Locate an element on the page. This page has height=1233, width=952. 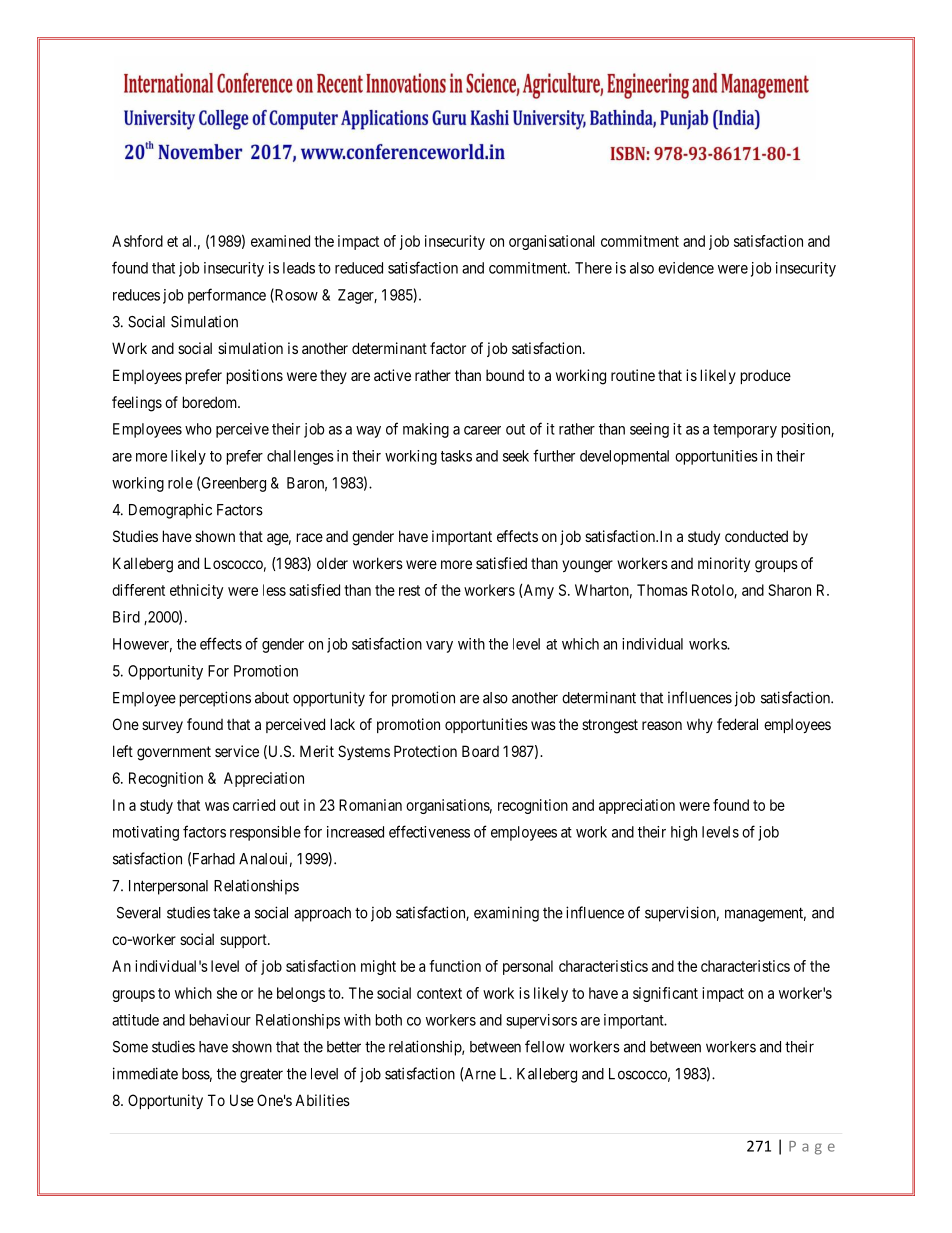
reduced is located at coordinates (359, 268).
